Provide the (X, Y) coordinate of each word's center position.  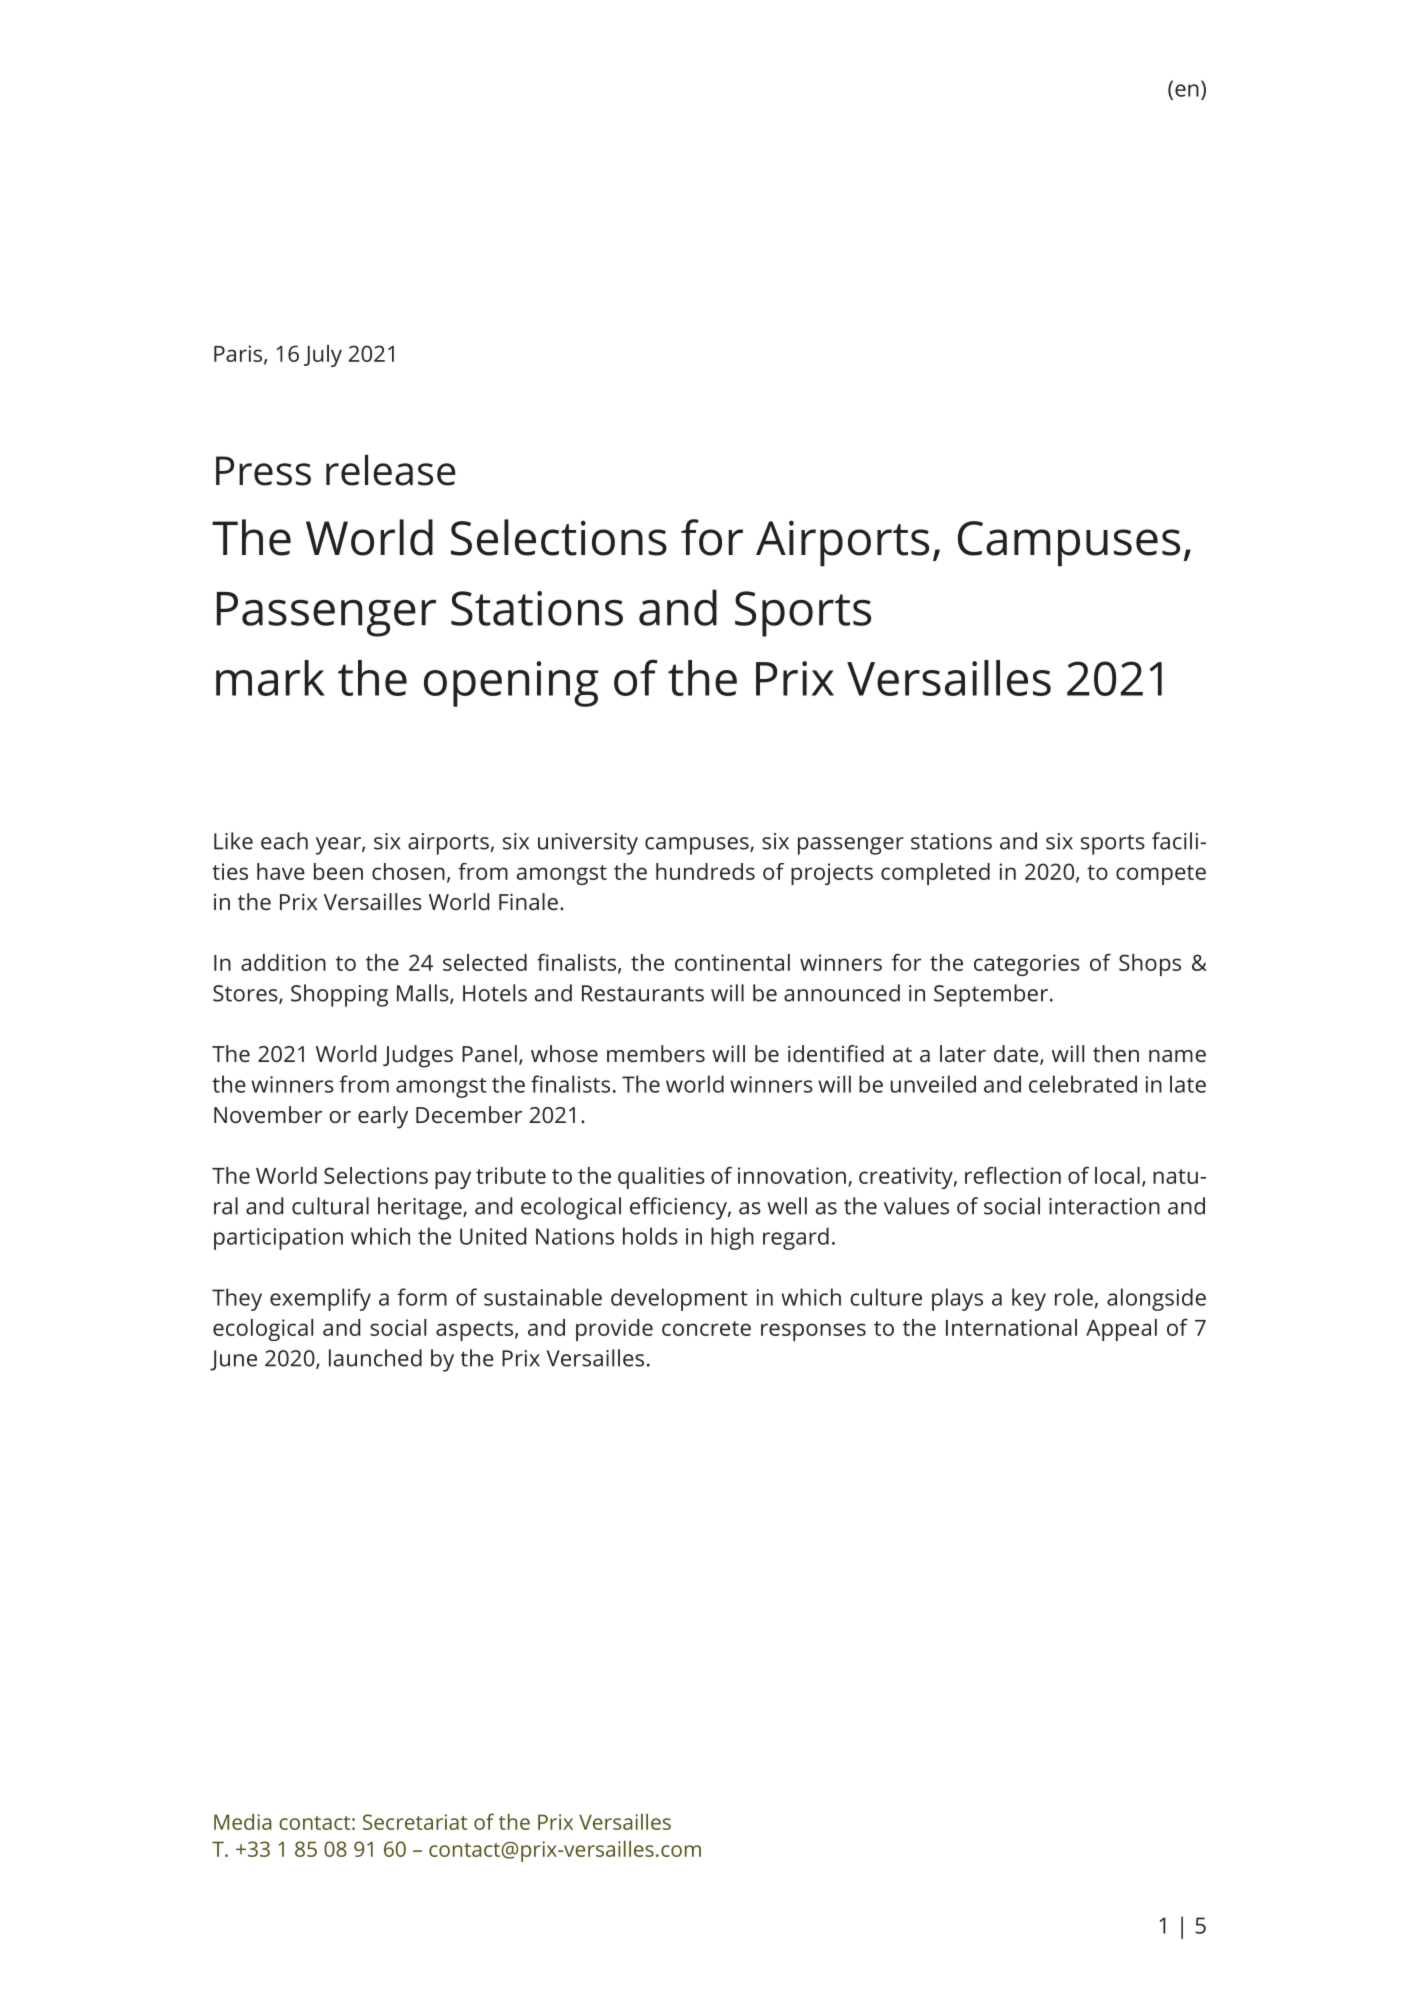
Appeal (1121, 1330)
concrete (706, 1328)
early (383, 1117)
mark (270, 678)
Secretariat (415, 1822)
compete (1161, 875)
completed (935, 874)
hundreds (705, 871)
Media (243, 1822)
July (323, 356)
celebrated (1083, 1084)
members (656, 1053)
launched (375, 1358)
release (391, 470)
